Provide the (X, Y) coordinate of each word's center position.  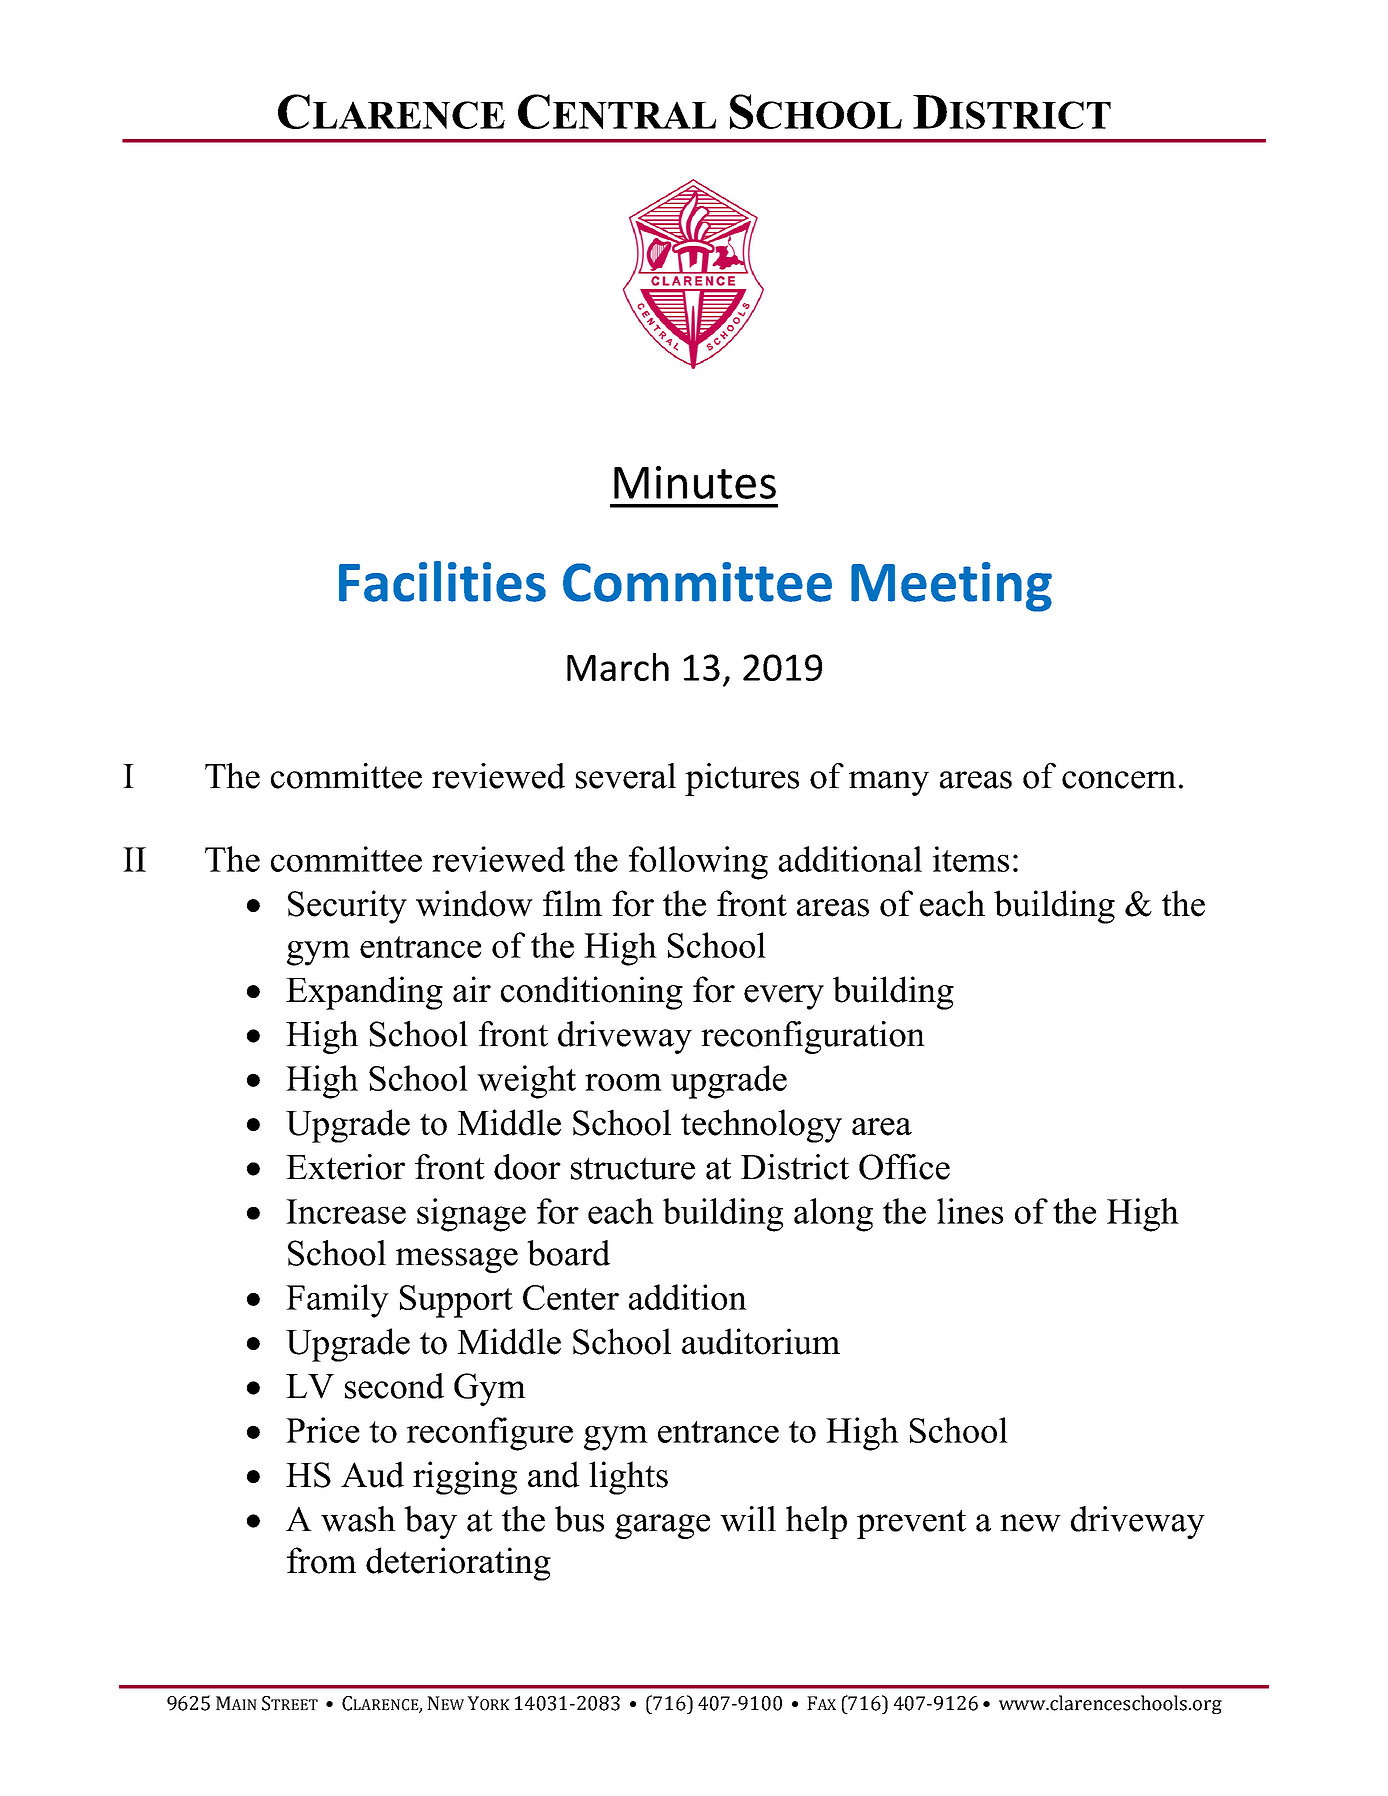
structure (633, 1168)
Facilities (442, 581)
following (698, 863)
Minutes (695, 482)
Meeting (951, 587)
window (474, 903)
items (971, 859)
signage (471, 1215)
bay (430, 1522)
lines (970, 1211)
